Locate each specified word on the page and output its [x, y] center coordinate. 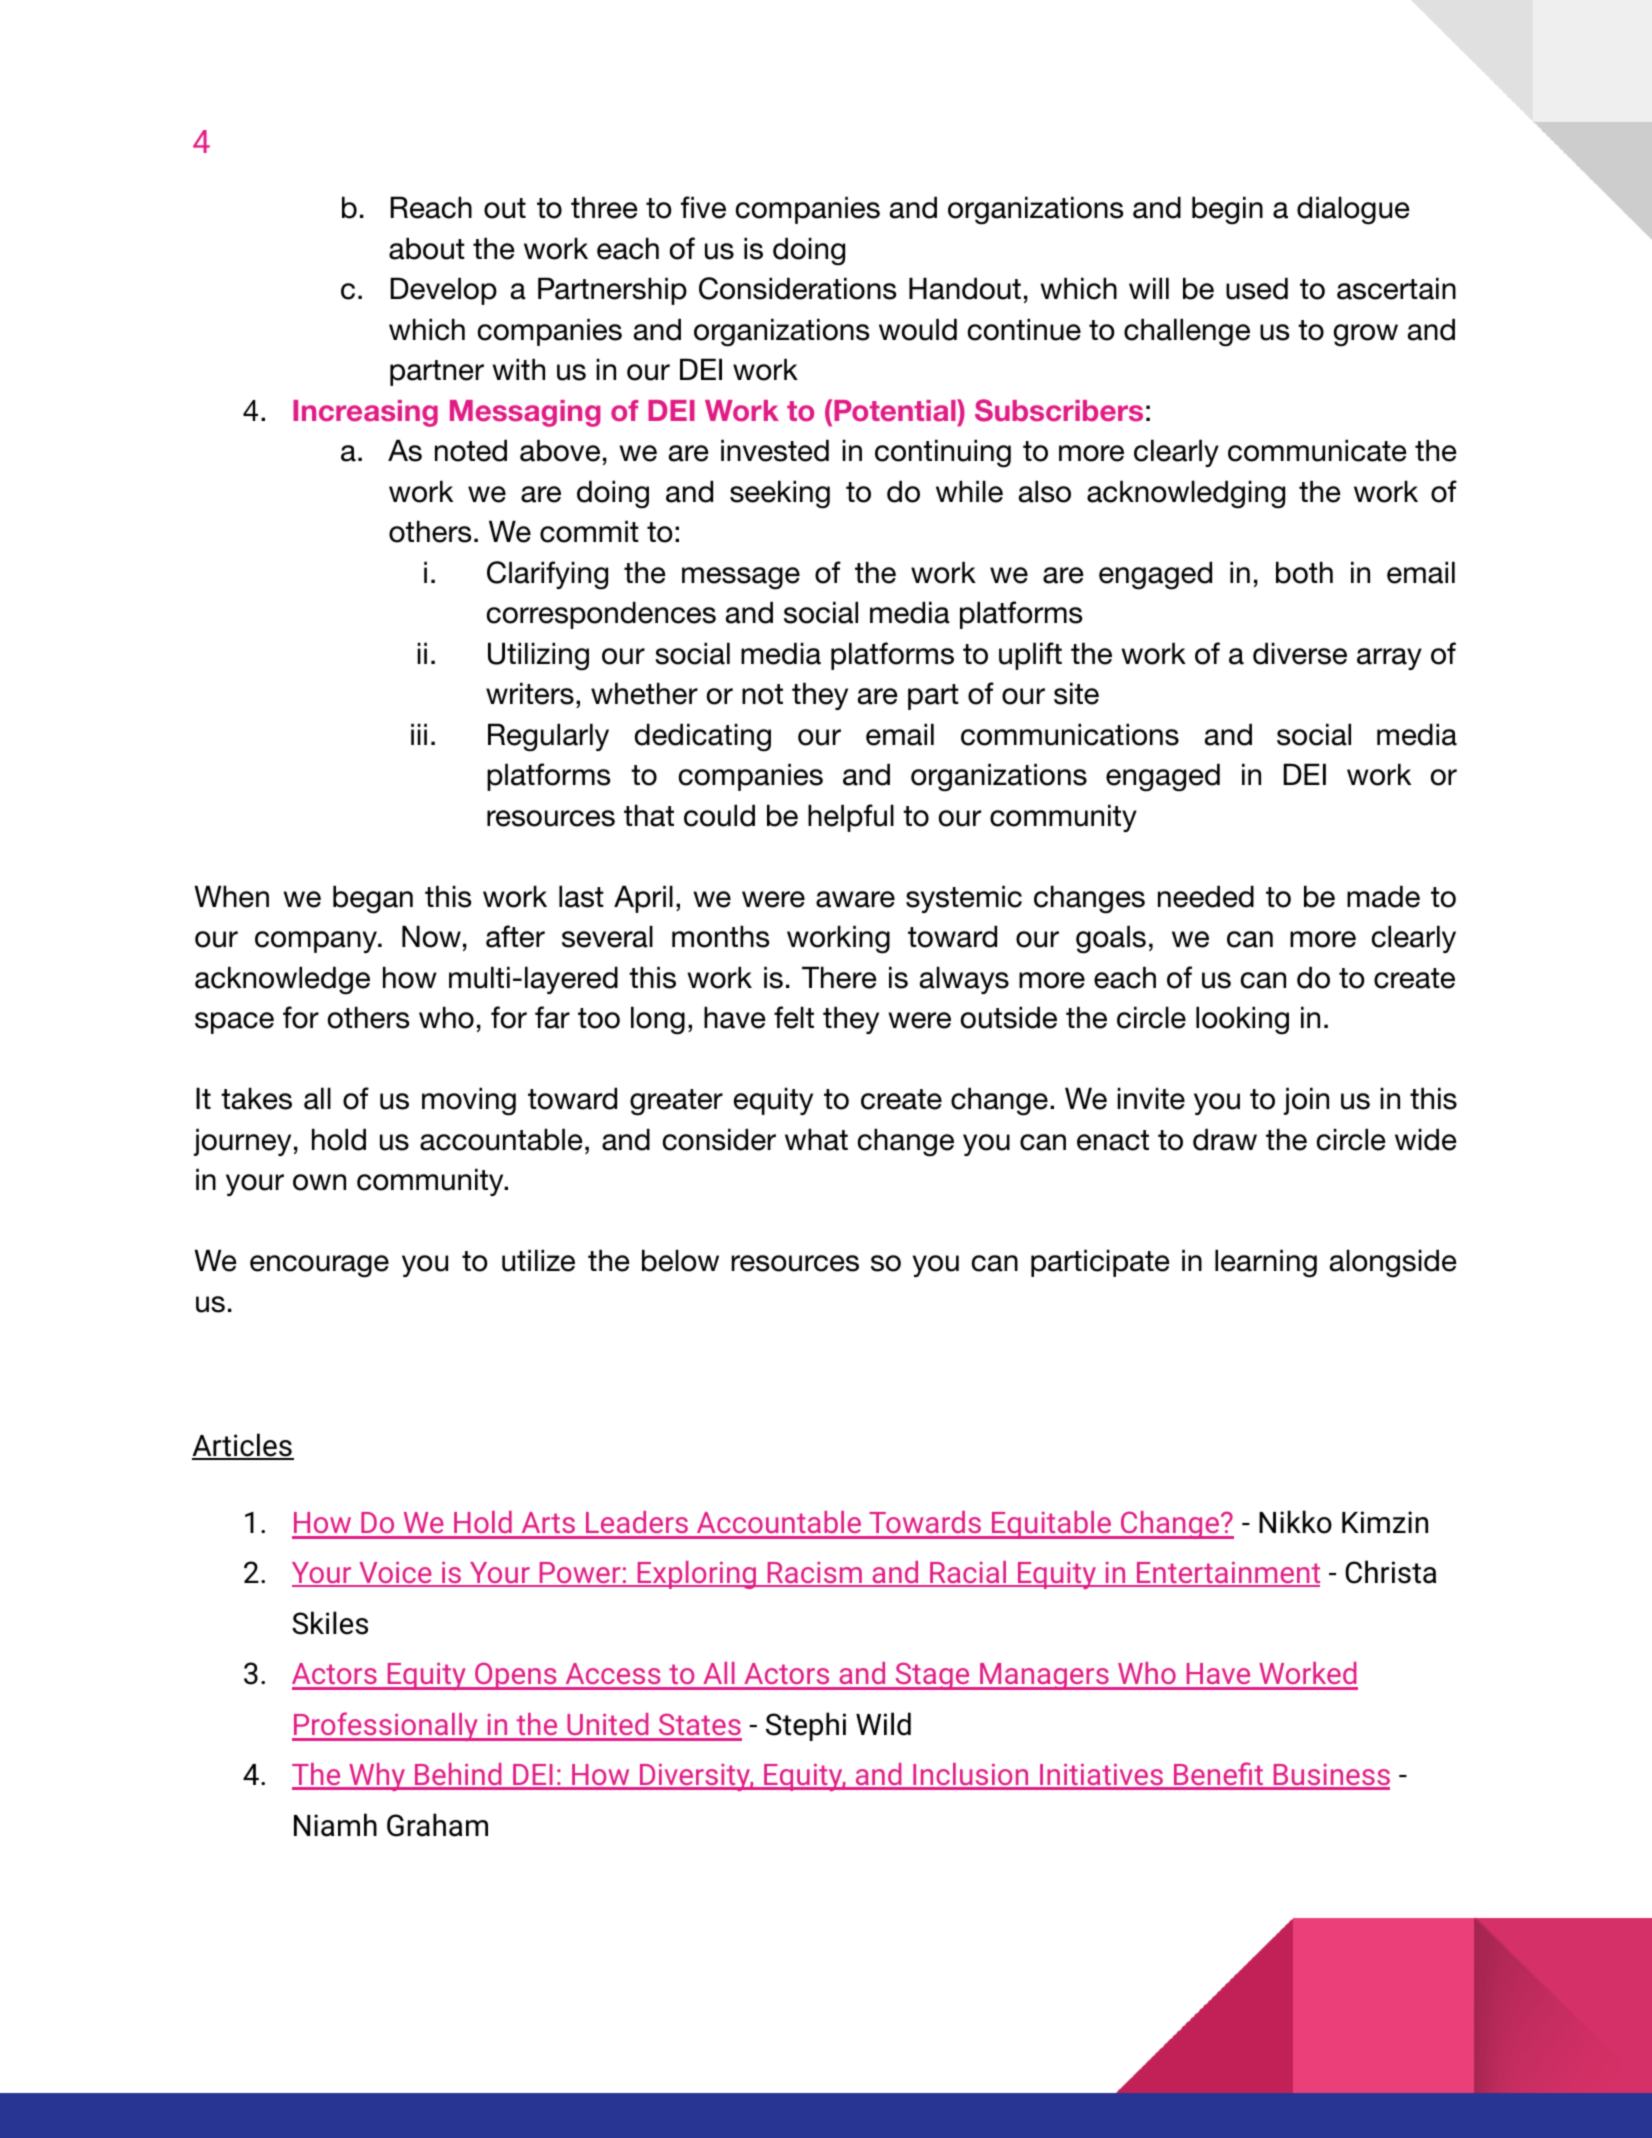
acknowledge [282, 980]
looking [1242, 1020]
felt [794, 1017]
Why [377, 1777]
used [1257, 288]
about [427, 248]
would [918, 329]
